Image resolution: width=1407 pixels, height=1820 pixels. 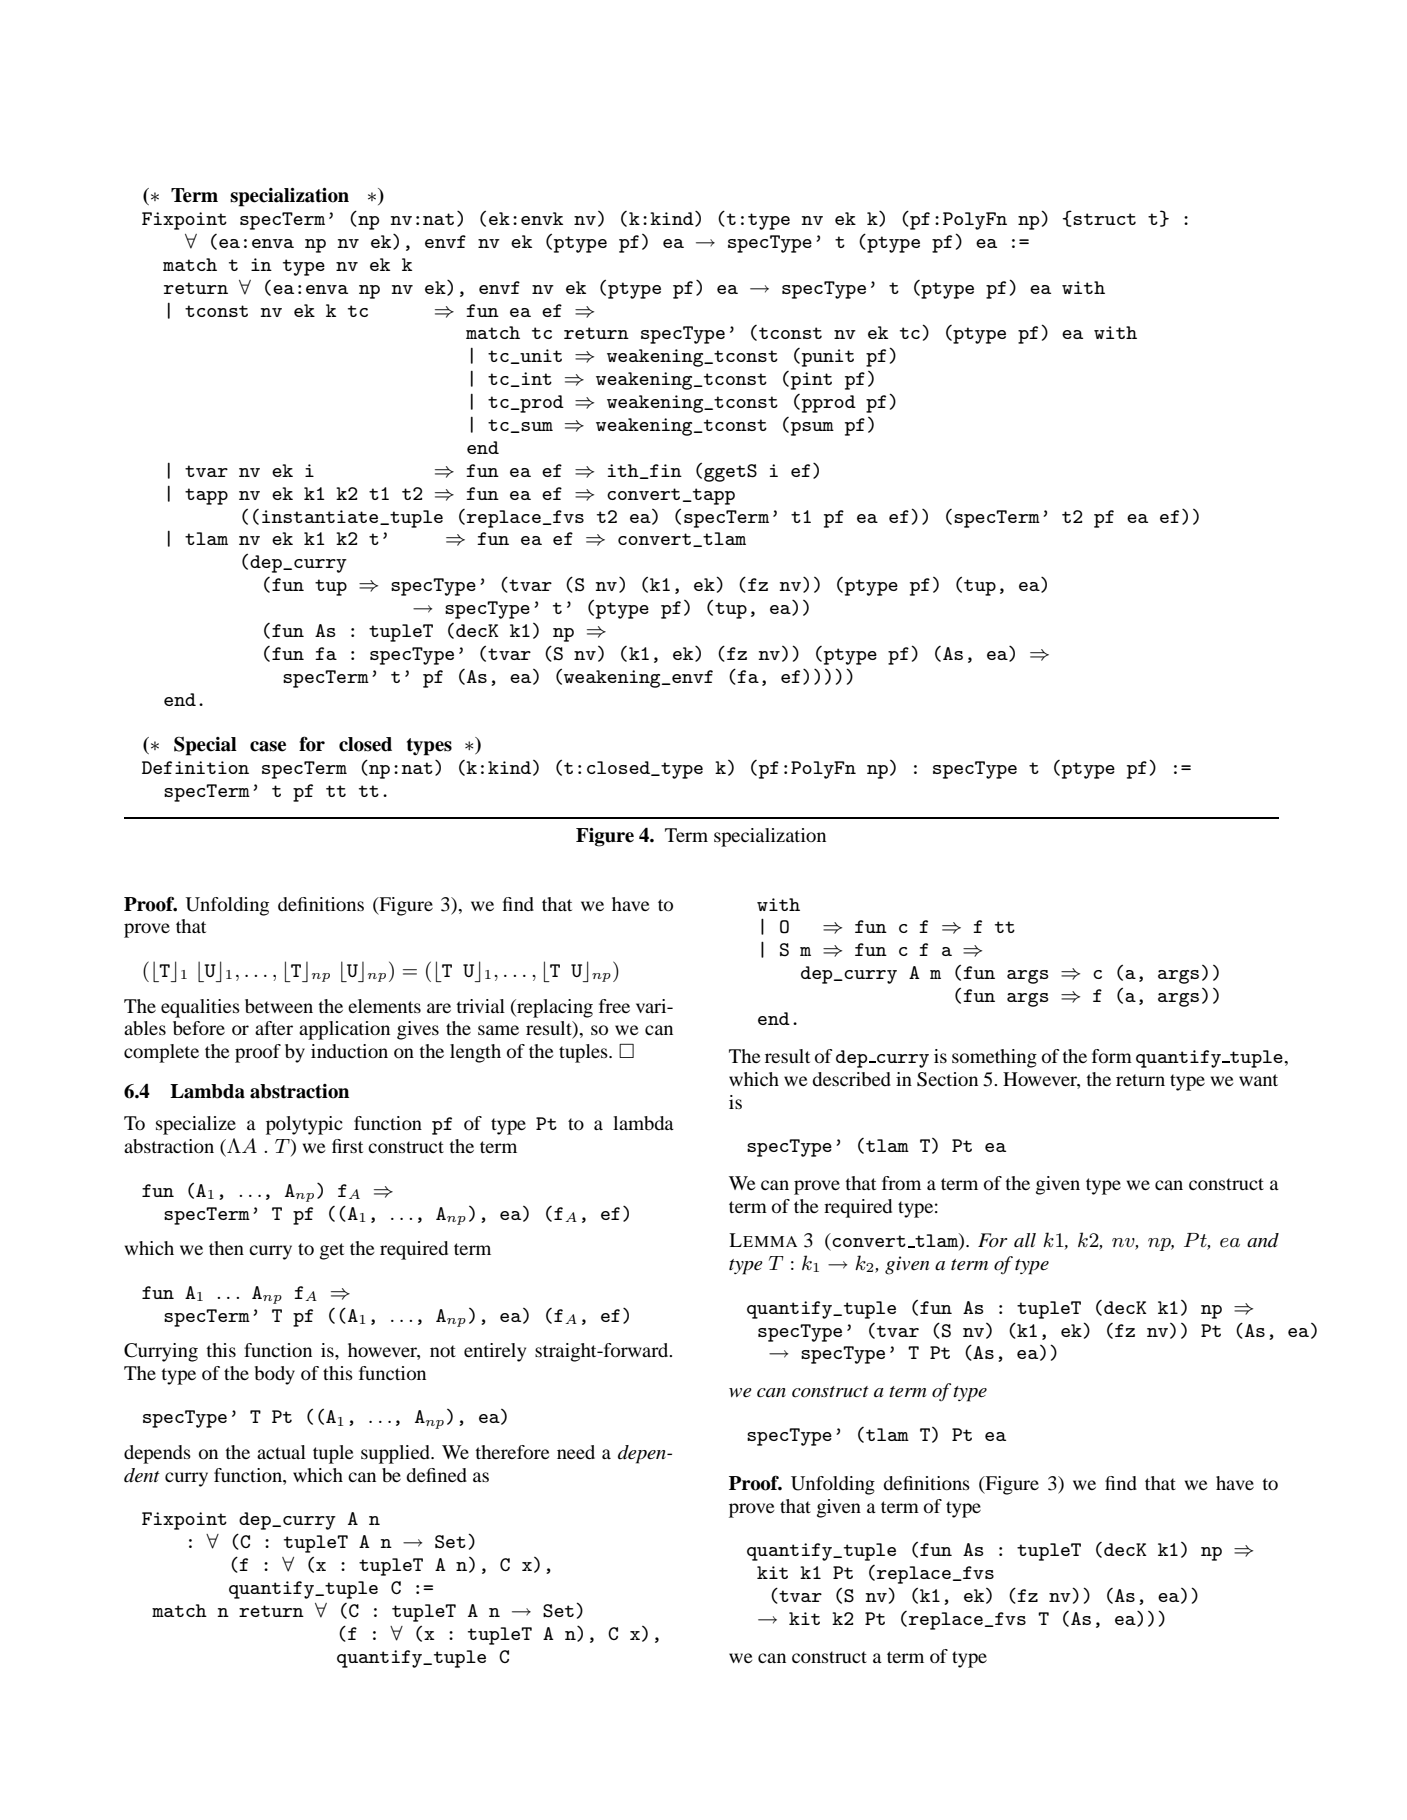 What do you see at coordinates (279, 1006) in the screenshot?
I see `between` at bounding box center [279, 1006].
